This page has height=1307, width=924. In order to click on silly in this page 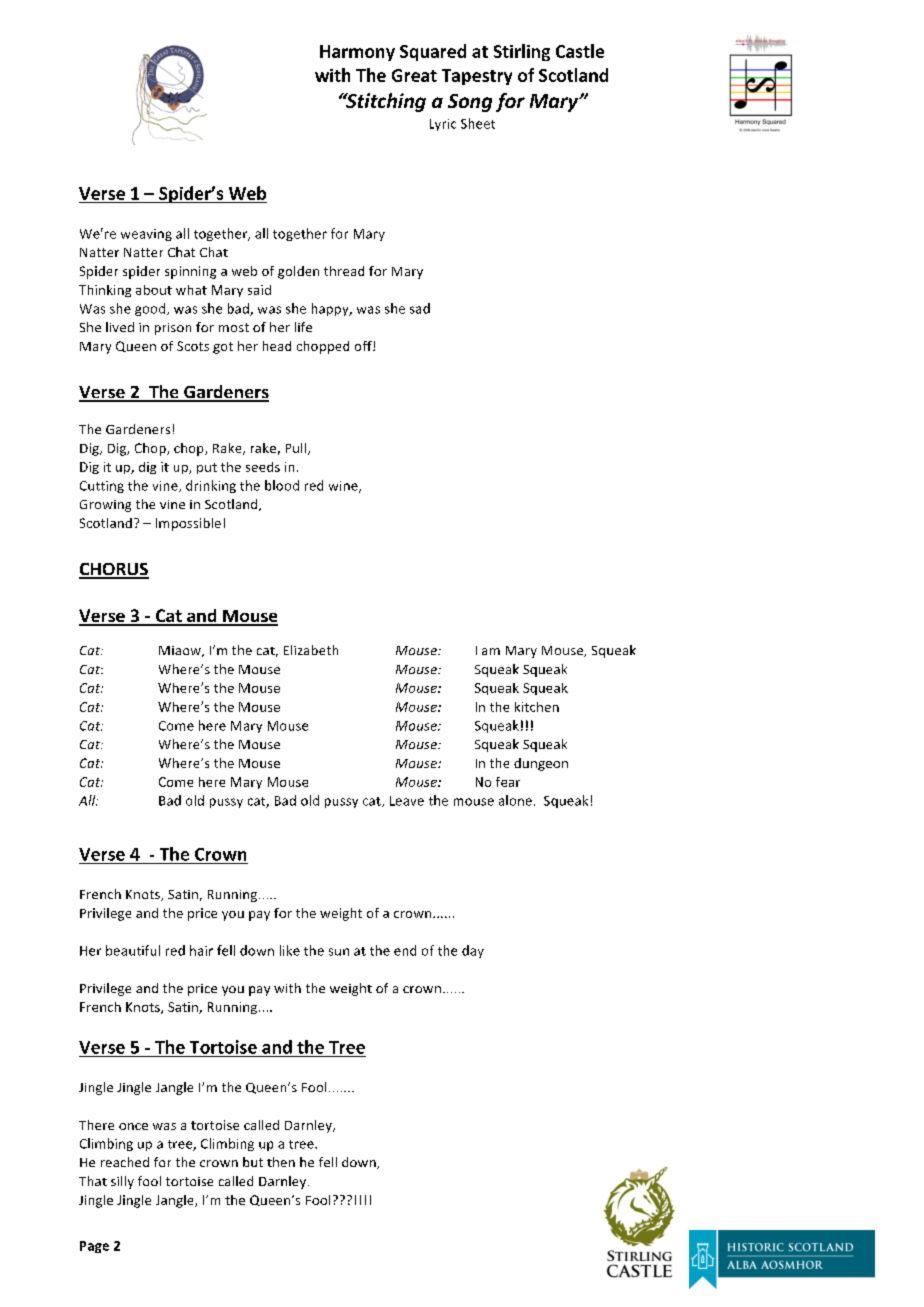, I will do `click(122, 1182)`.
